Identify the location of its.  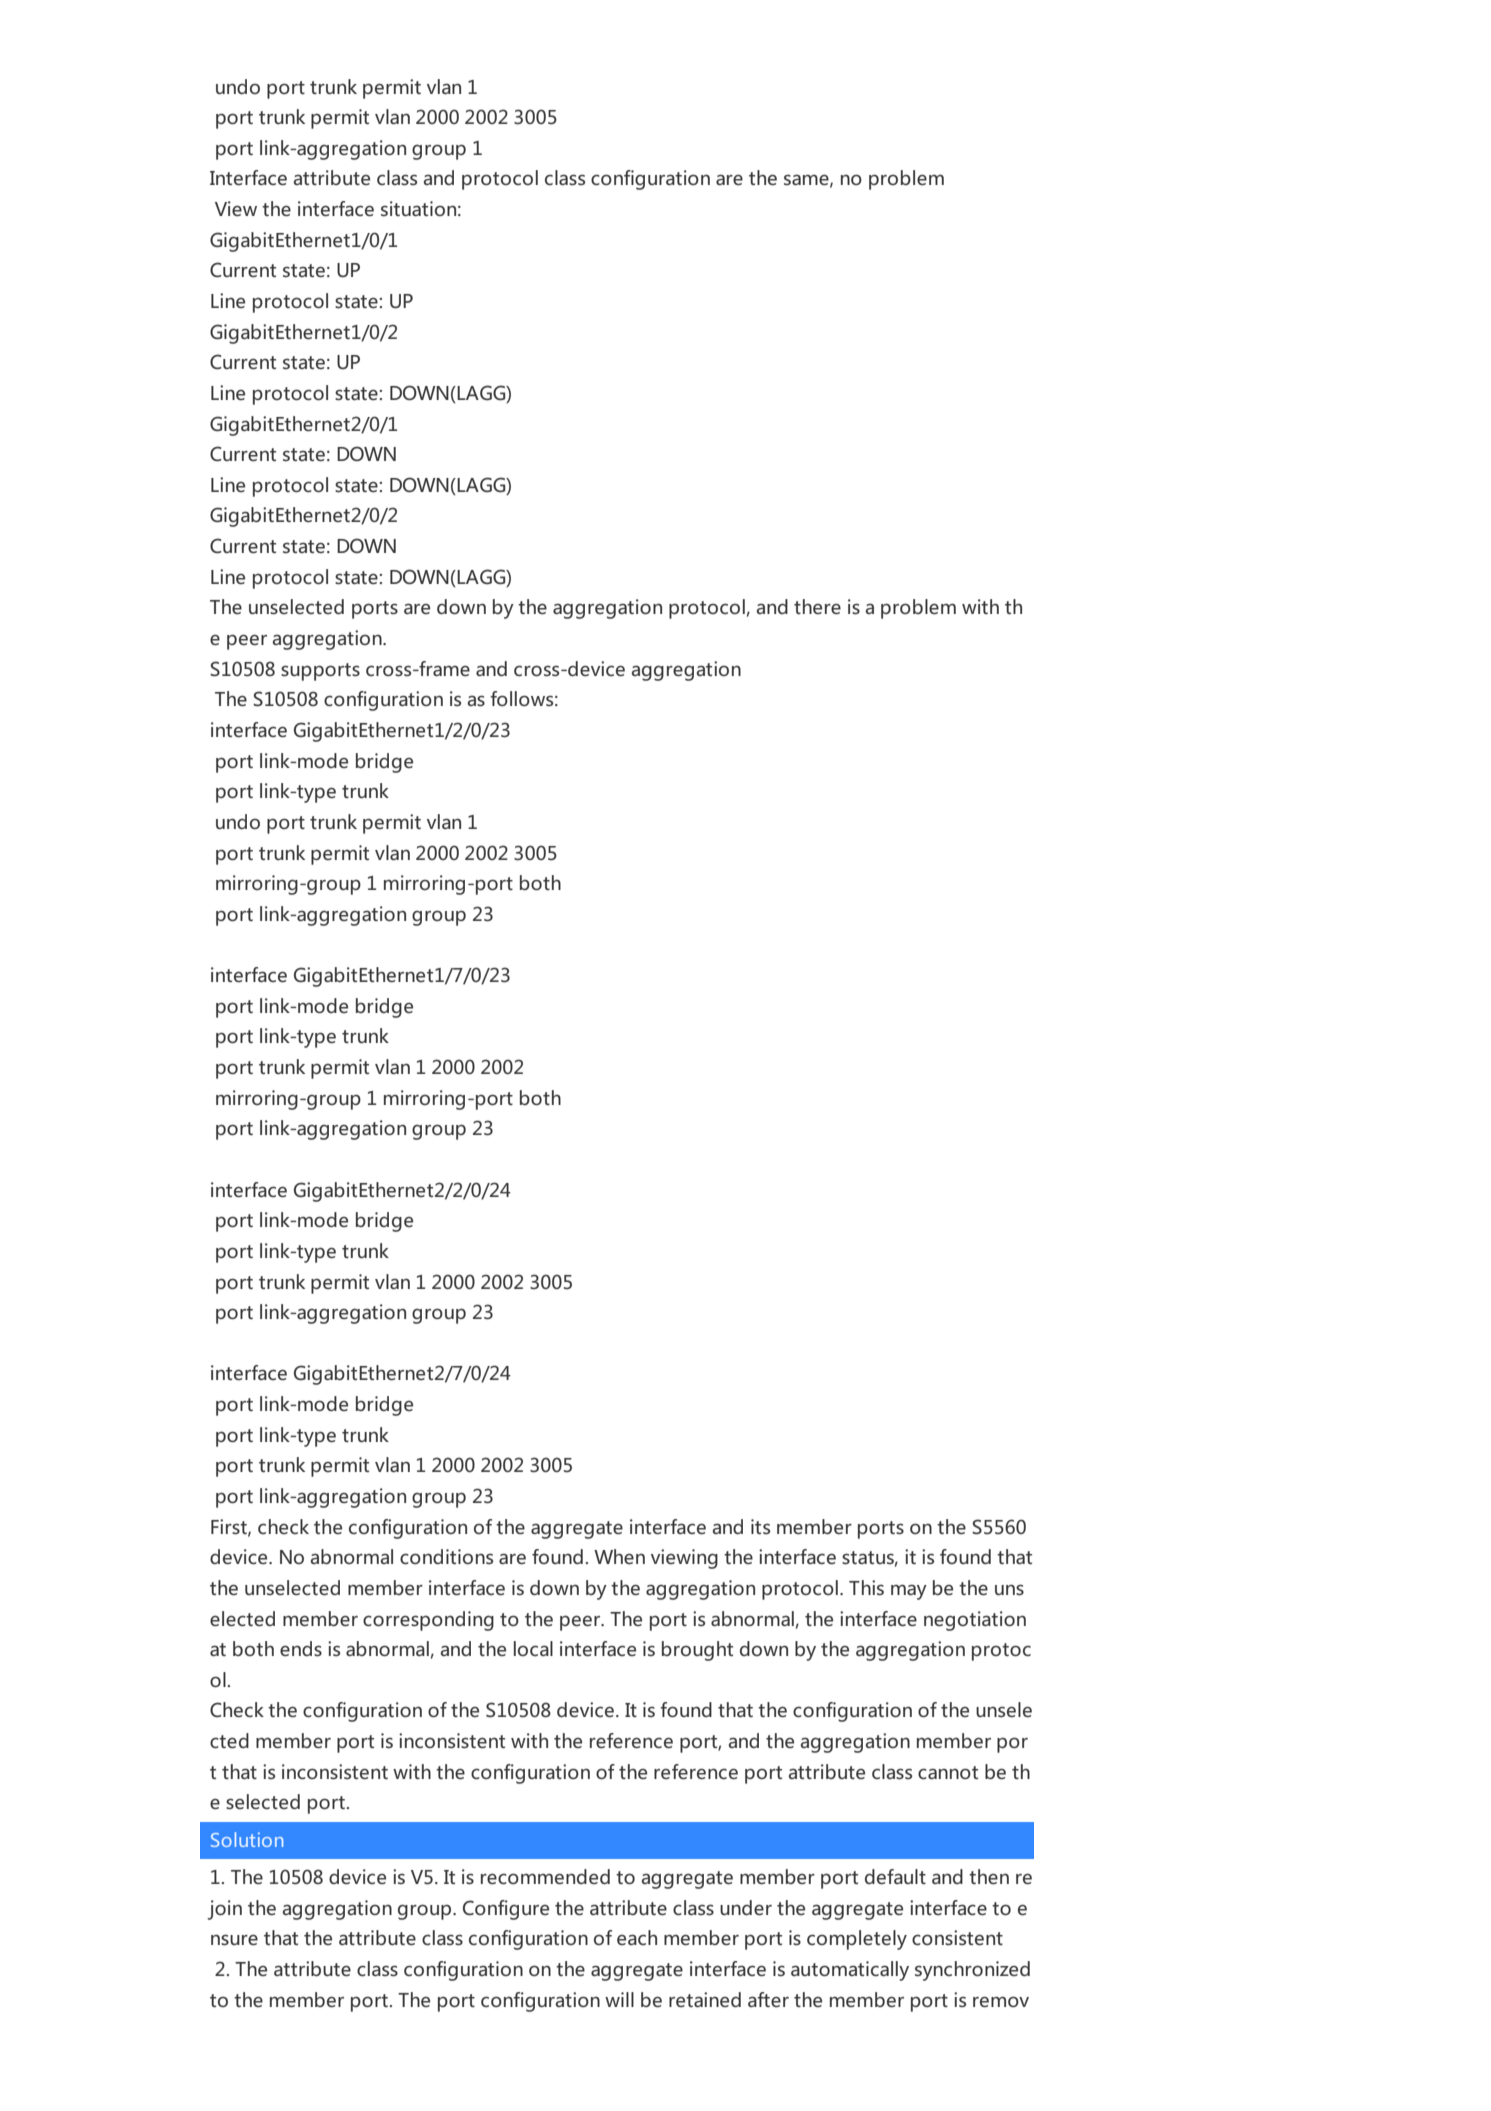
(760, 1526).
